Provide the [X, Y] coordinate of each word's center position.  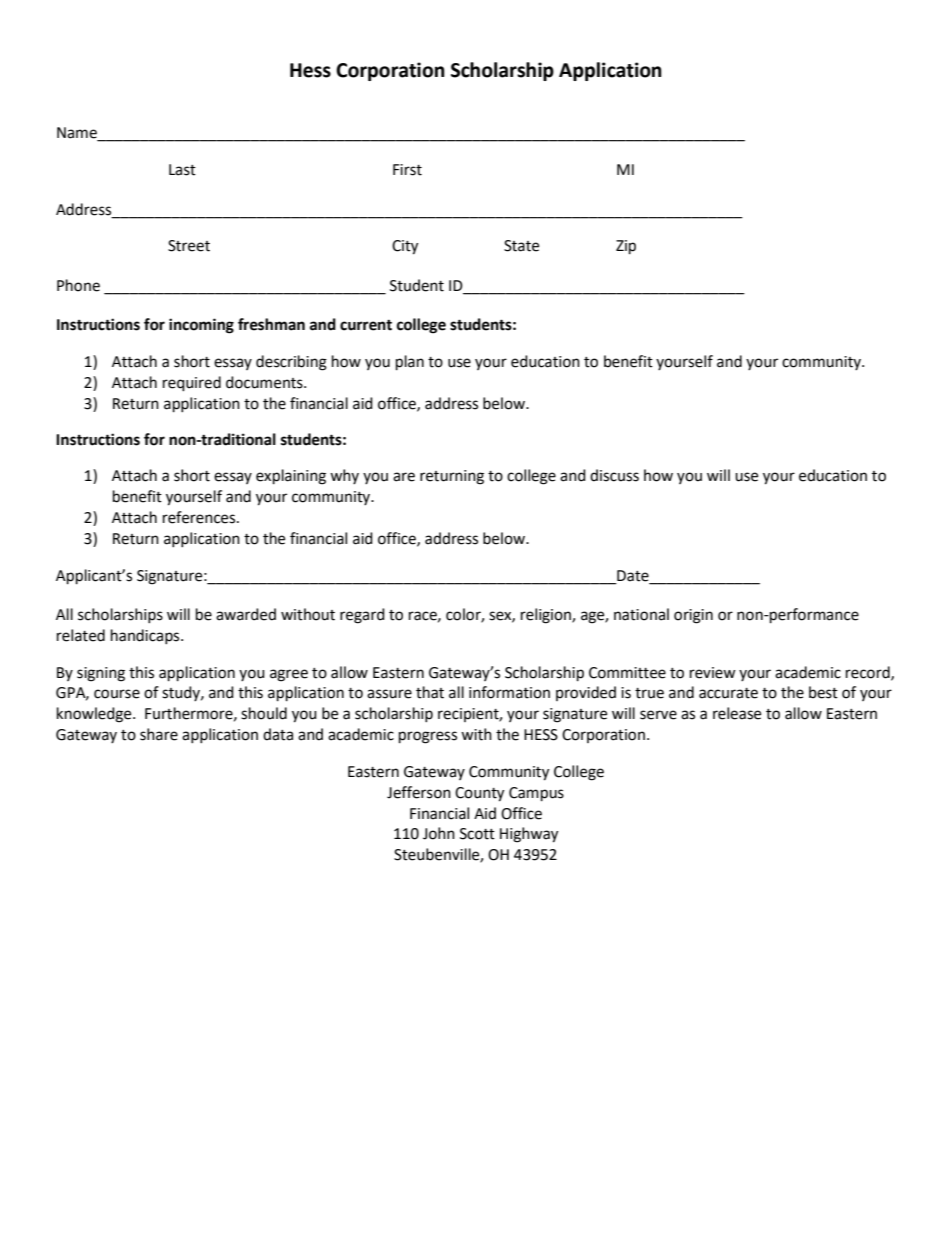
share [159, 734]
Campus [536, 794]
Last [182, 170]
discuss [614, 475]
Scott [477, 834]
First [407, 170]
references [200, 517]
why [344, 476]
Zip [626, 247]
